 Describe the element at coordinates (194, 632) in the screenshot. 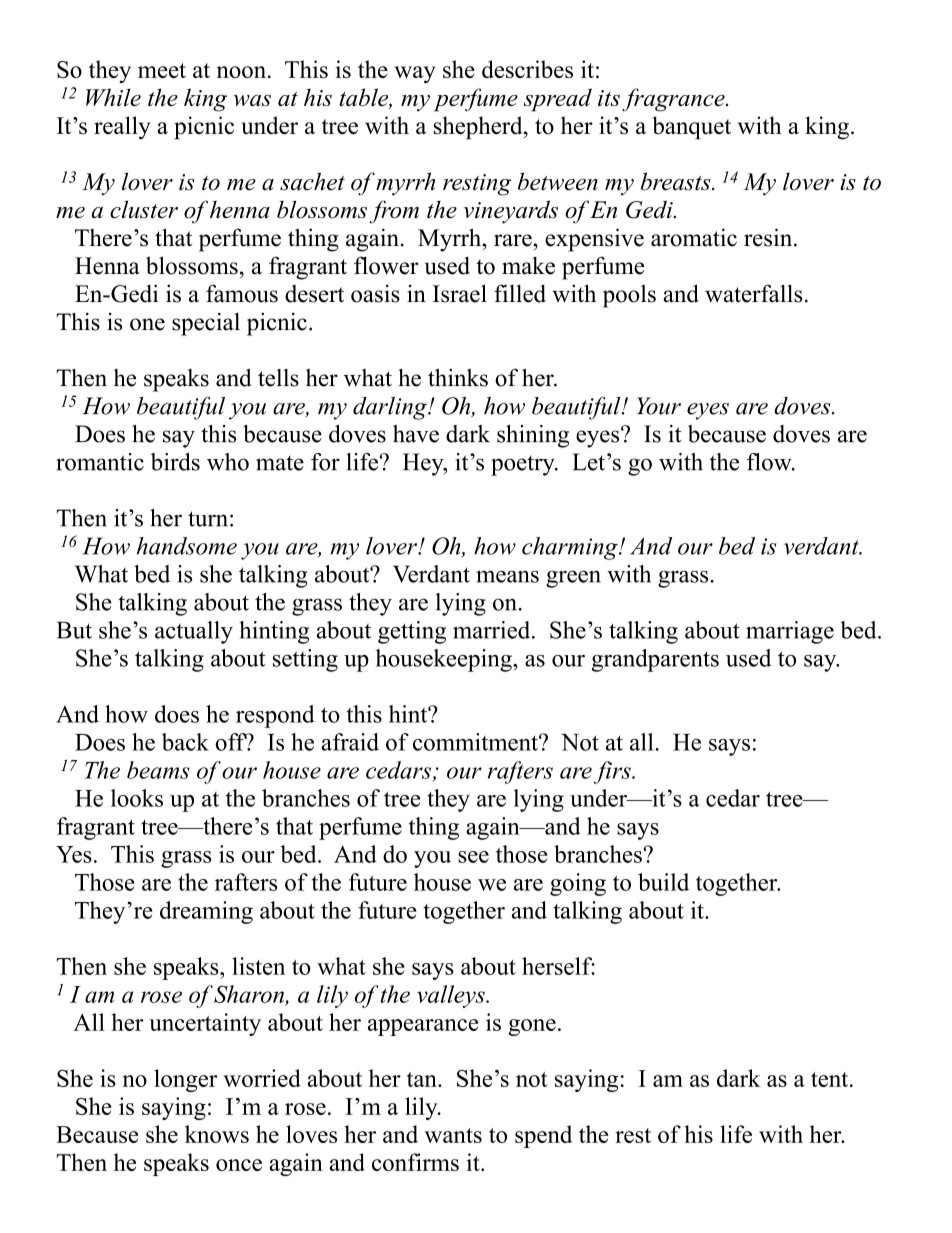

I see `actually` at that location.
